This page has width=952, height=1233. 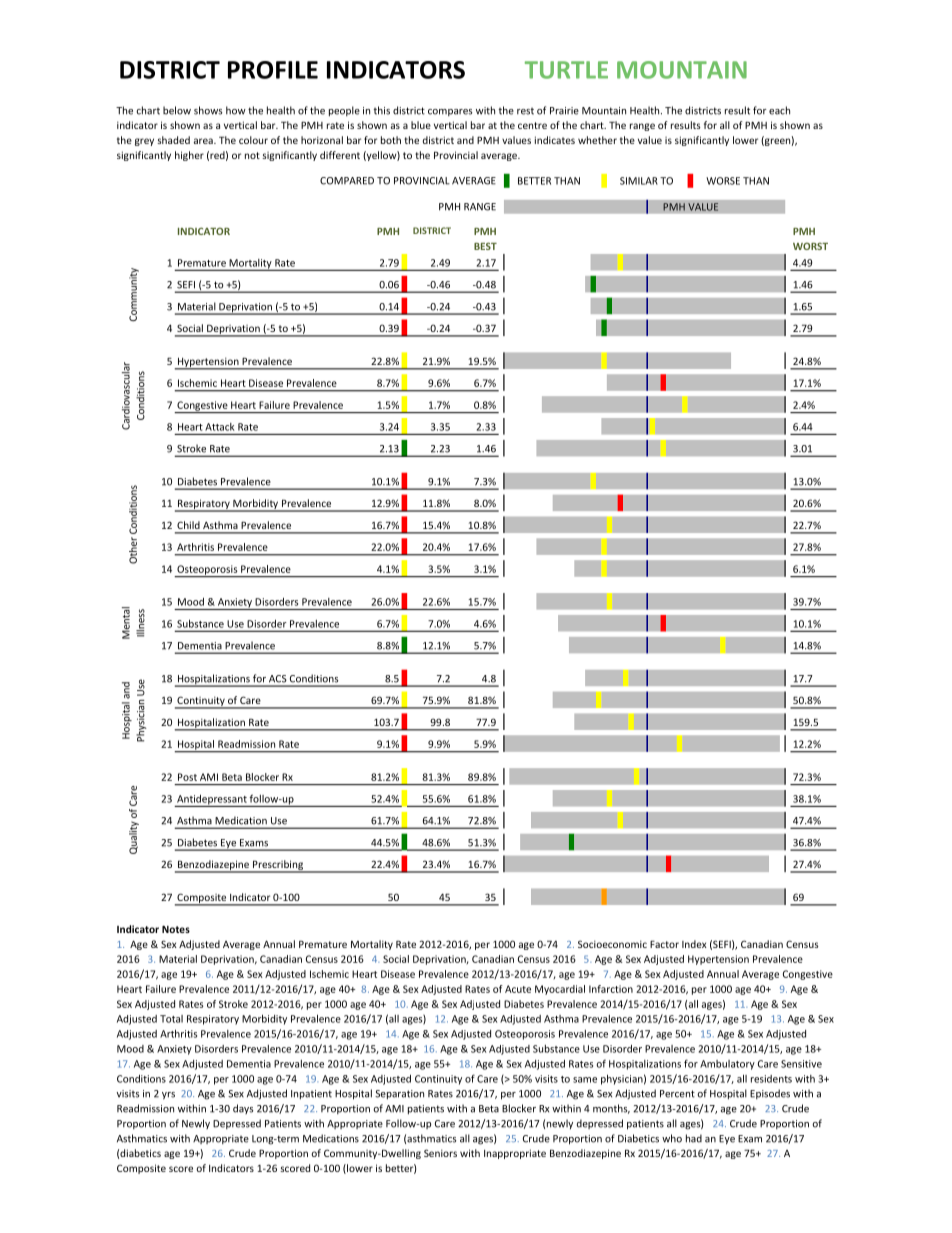 I want to click on Attack, so click(x=219, y=427).
